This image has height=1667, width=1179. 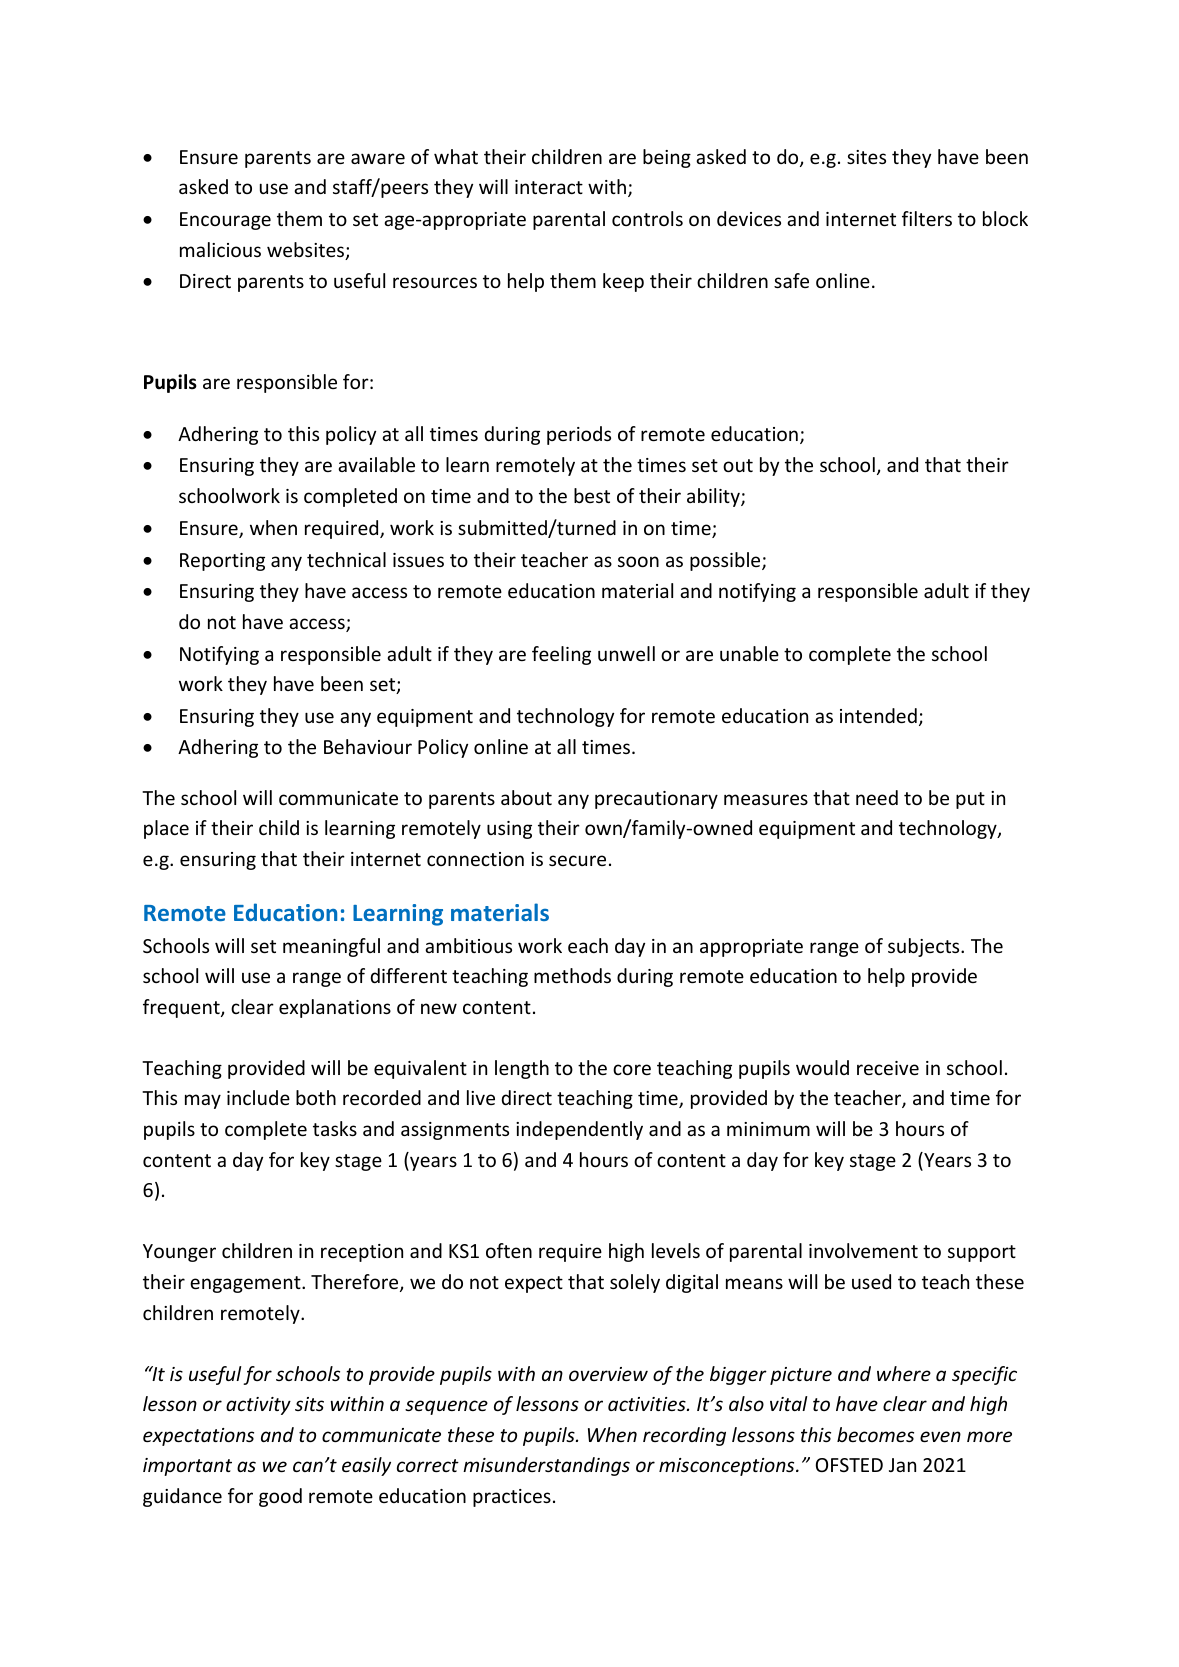 I want to click on filters, so click(x=927, y=218).
